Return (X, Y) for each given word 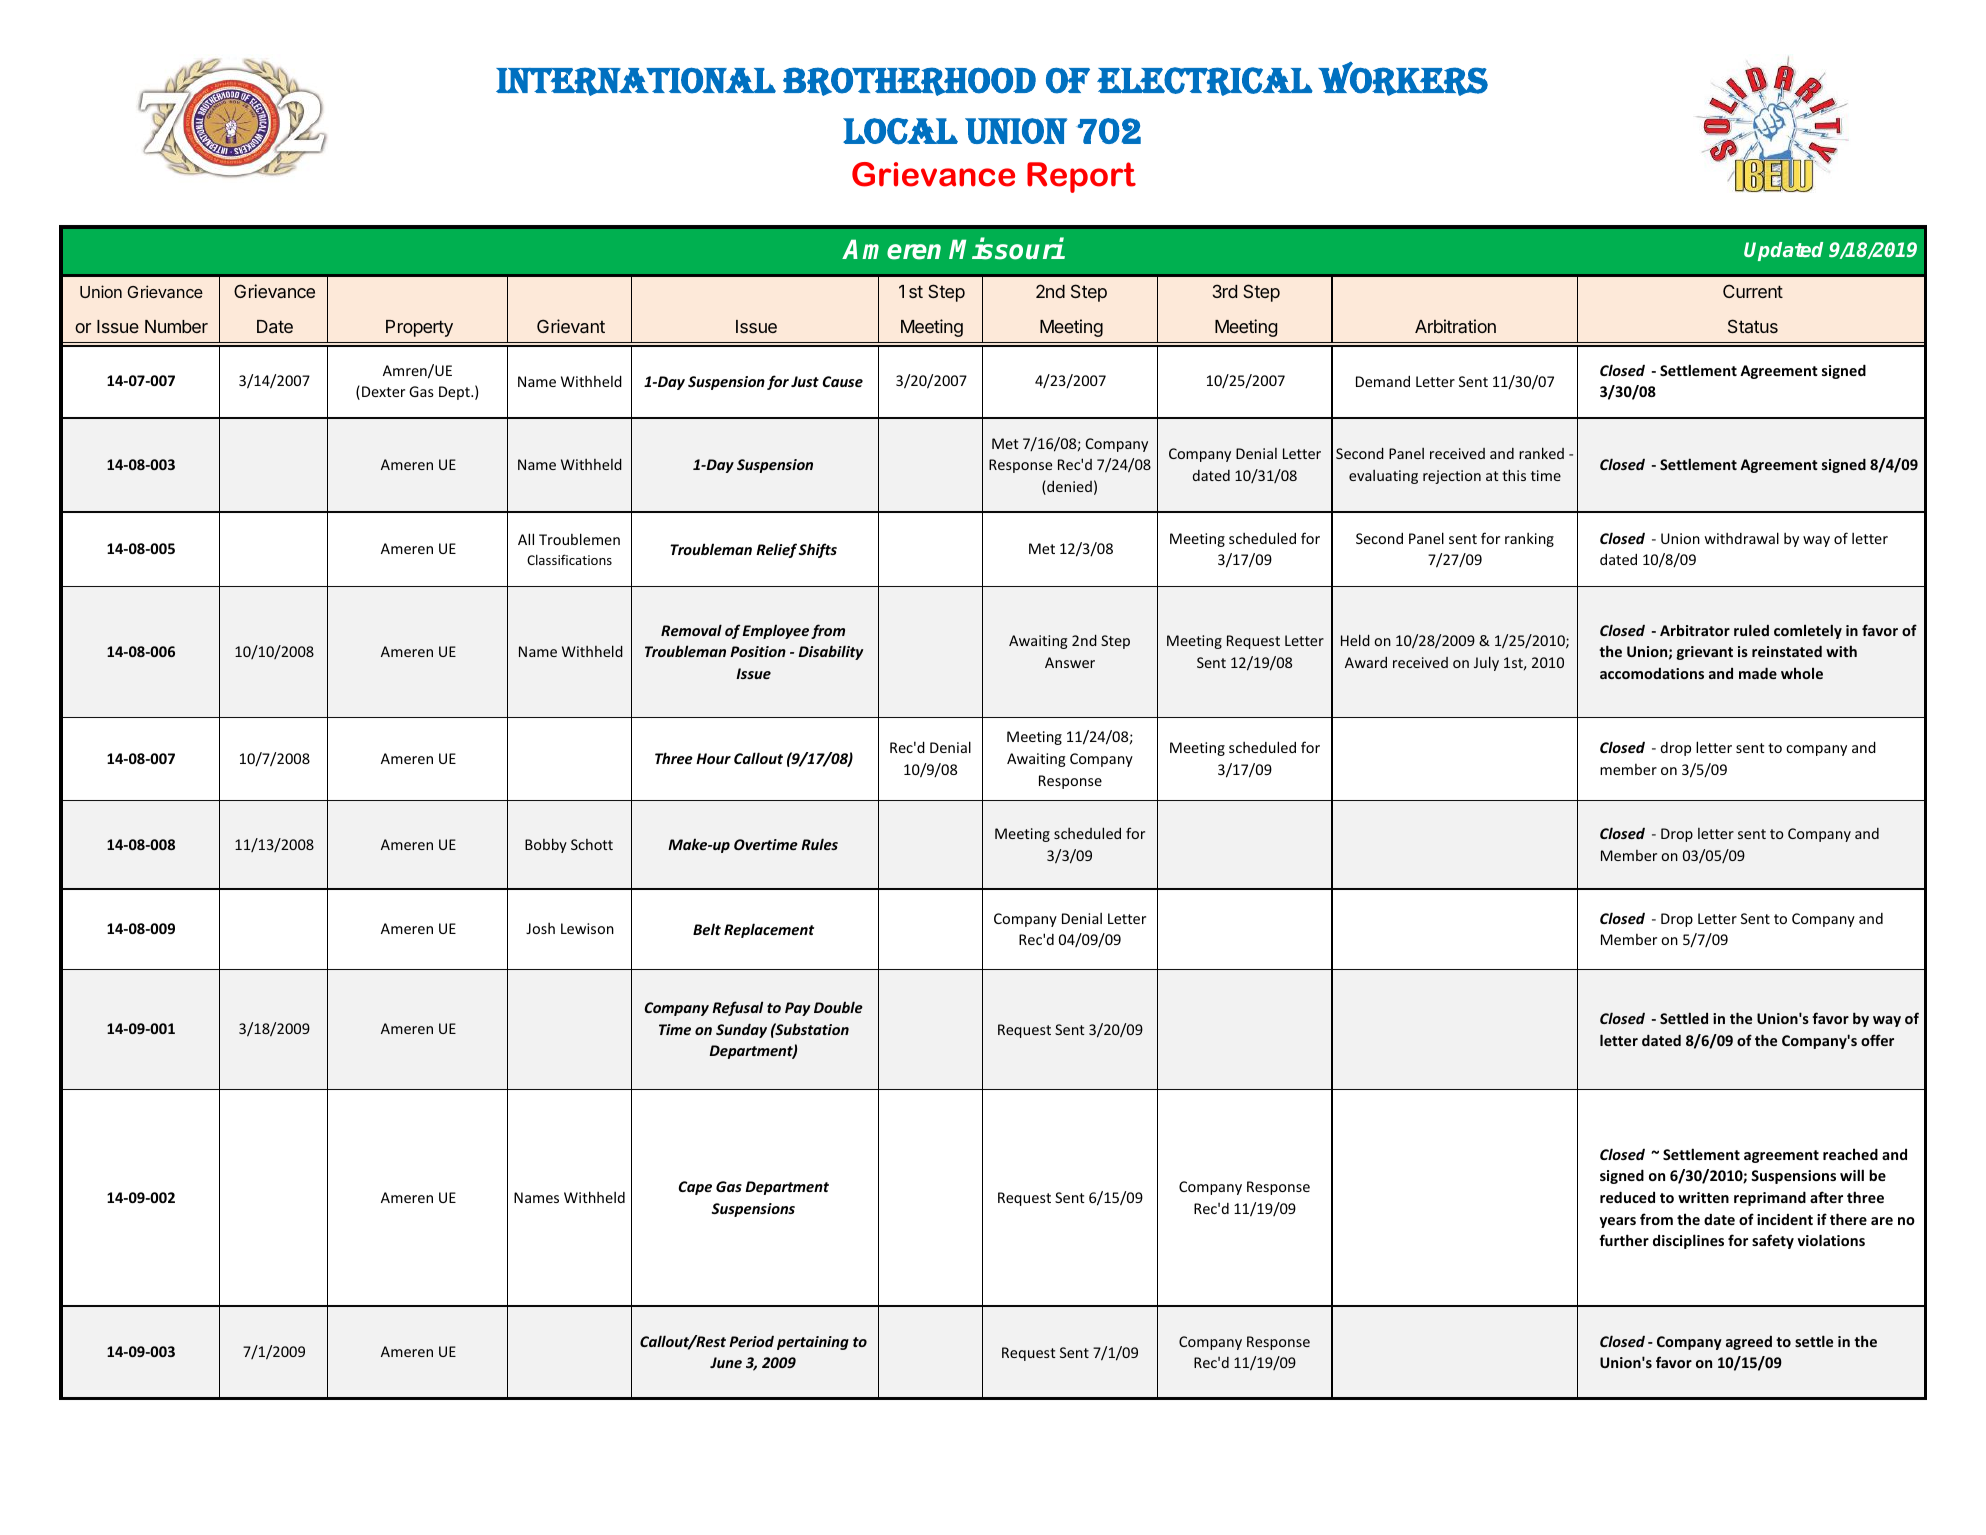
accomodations (1652, 673)
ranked (1541, 453)
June (726, 1362)
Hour (713, 758)
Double (838, 1007)
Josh (540, 928)
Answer (1070, 662)
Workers (1403, 78)
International (636, 81)
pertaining (813, 1343)
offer (1877, 1040)
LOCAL (900, 131)
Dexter (383, 391)
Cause (842, 381)
